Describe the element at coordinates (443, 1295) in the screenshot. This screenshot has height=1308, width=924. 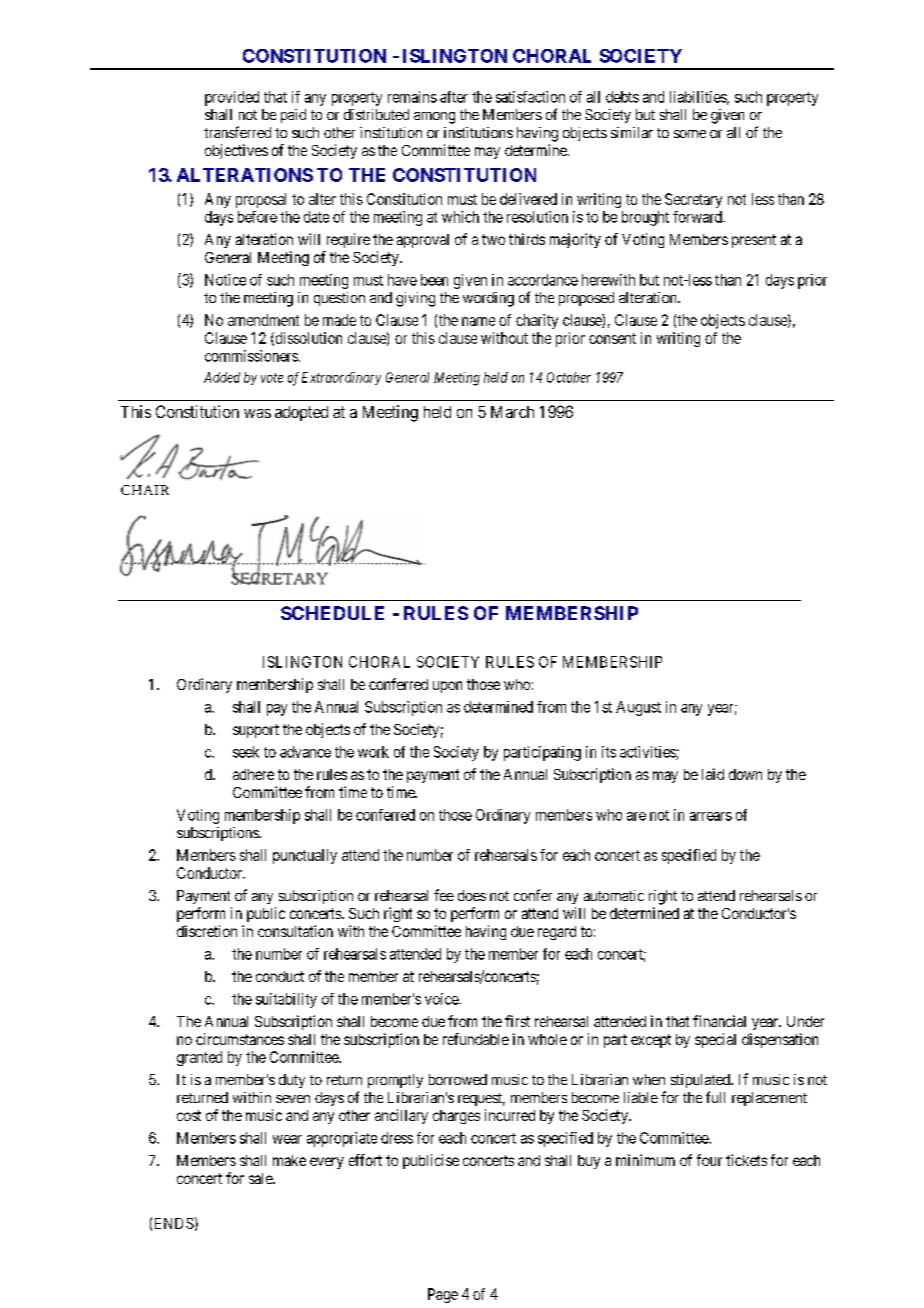
I see `Page` at that location.
